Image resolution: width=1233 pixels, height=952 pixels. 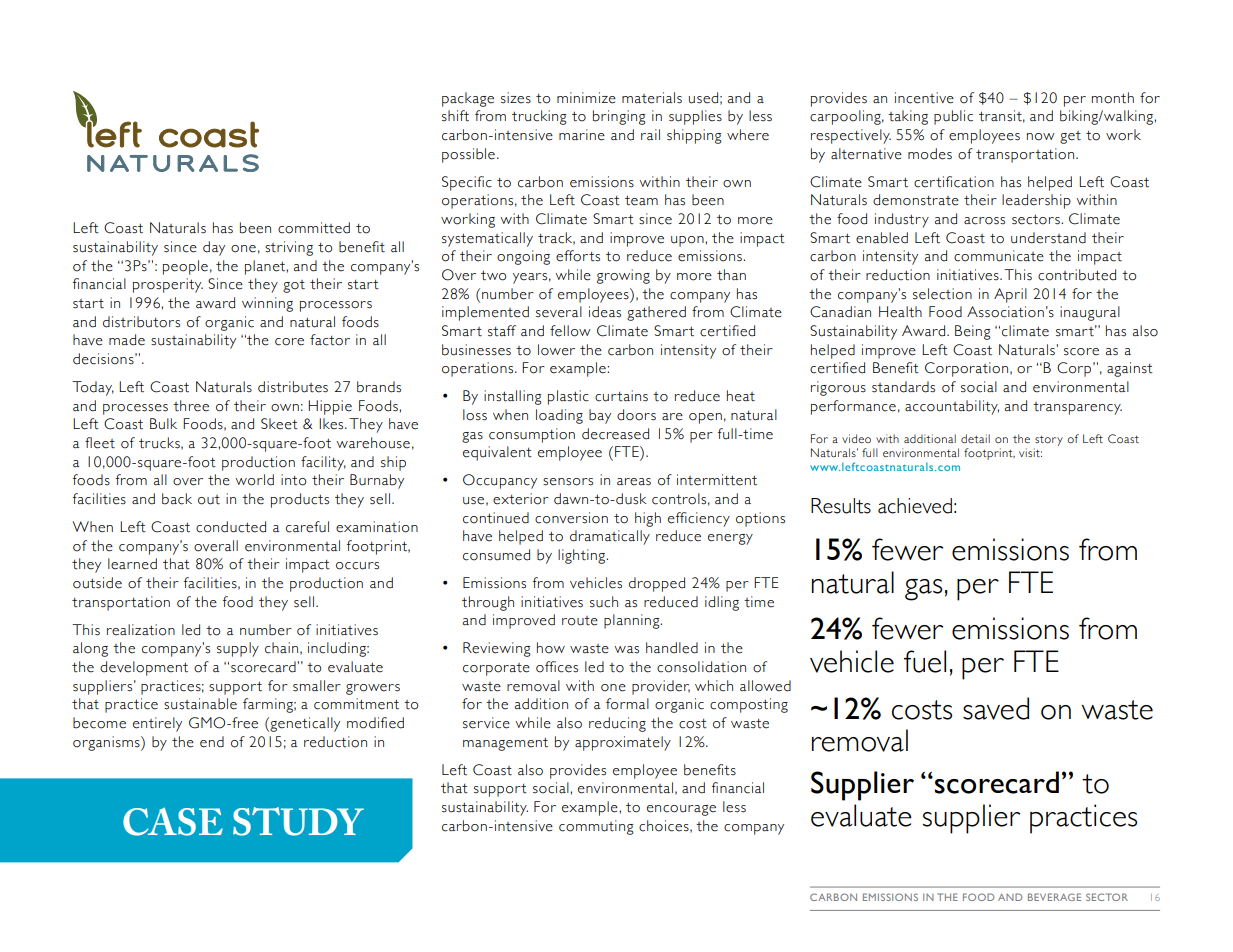 I want to click on CASE, so click(x=173, y=821).
